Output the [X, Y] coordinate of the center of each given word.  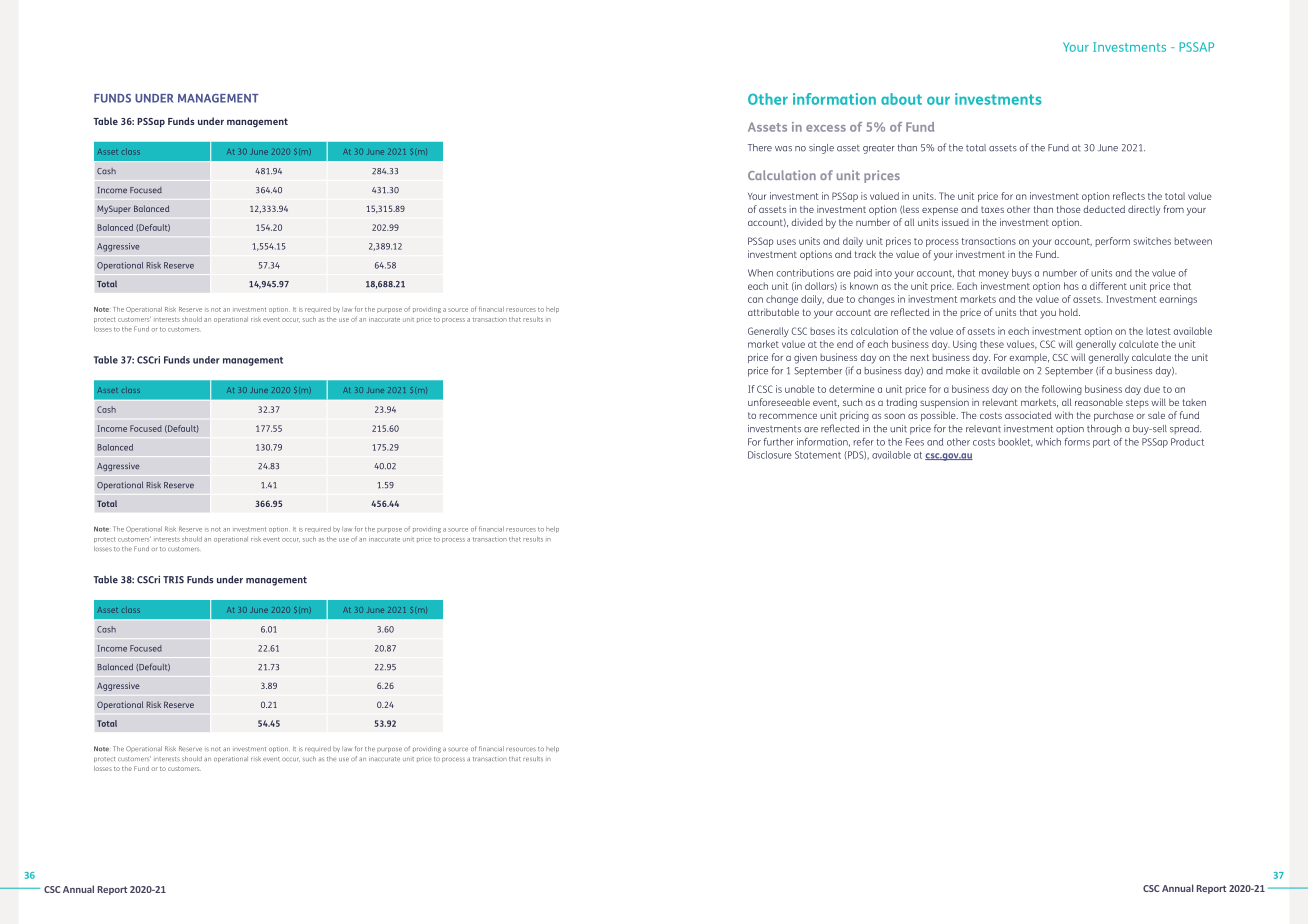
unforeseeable [779, 402]
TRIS [173, 580]
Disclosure [770, 455]
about [901, 99]
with [1064, 415]
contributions [805, 273]
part [1101, 443]
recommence [788, 416]
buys [1022, 274]
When [760, 273]
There [760, 148]
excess [826, 128]
